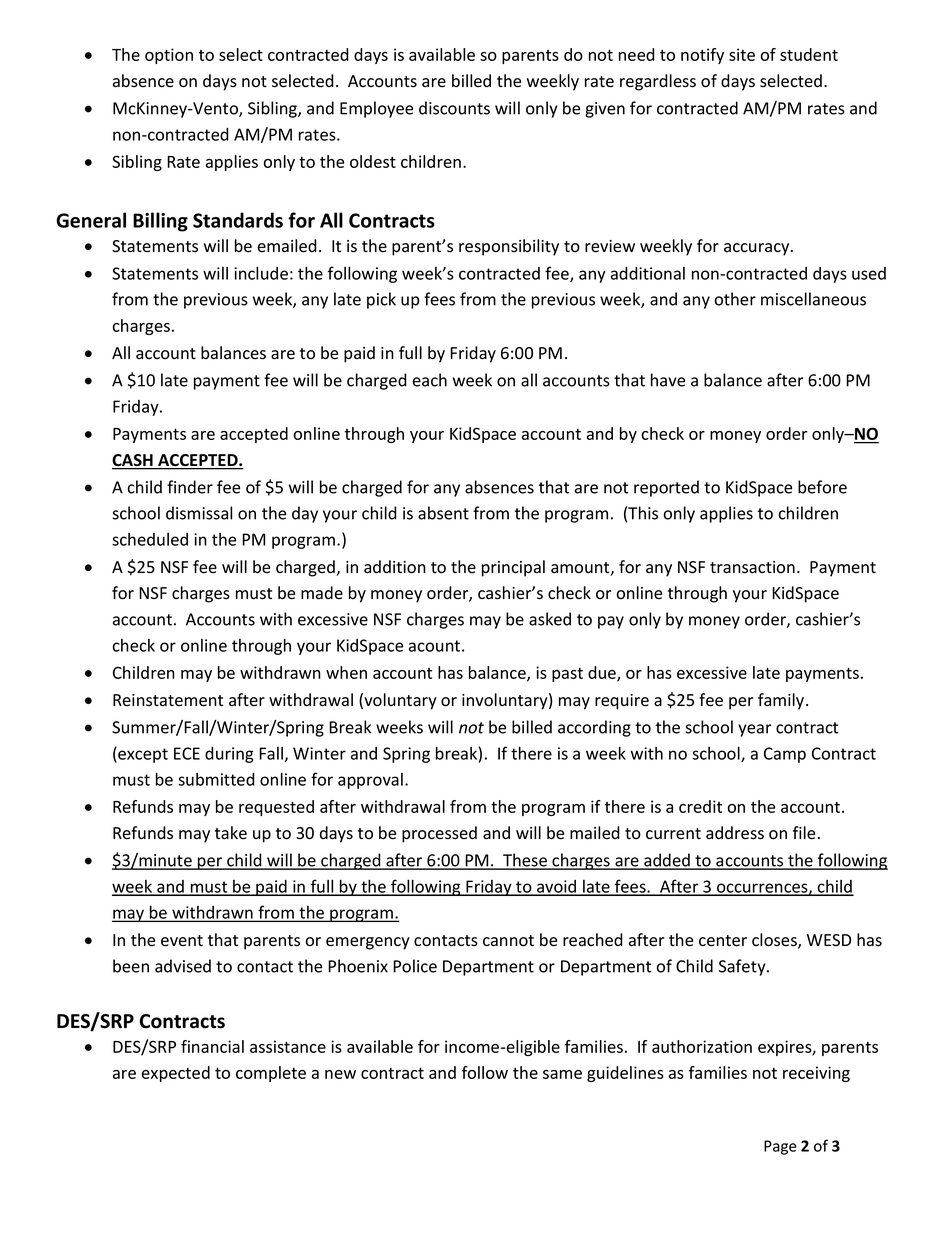 The height and width of the screenshot is (1233, 952). What do you see at coordinates (169, 56) in the screenshot?
I see `option` at bounding box center [169, 56].
